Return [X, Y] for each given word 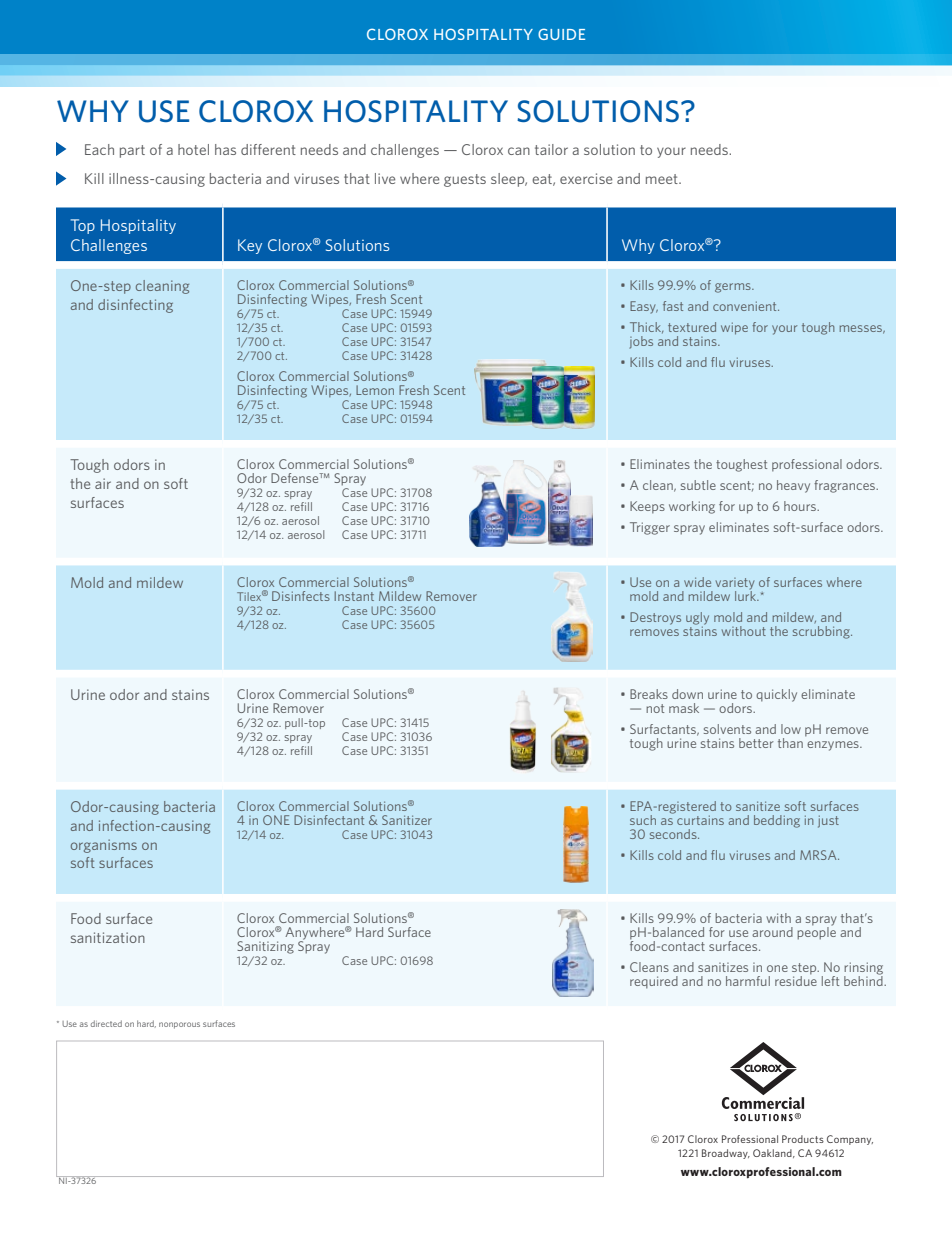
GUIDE [561, 34]
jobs [641, 342]
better [756, 743]
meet [663, 179]
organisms [104, 846]
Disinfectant [329, 820]
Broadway [726, 1154]
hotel [193, 149]
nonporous [179, 1025]
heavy [793, 486]
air [103, 483]
